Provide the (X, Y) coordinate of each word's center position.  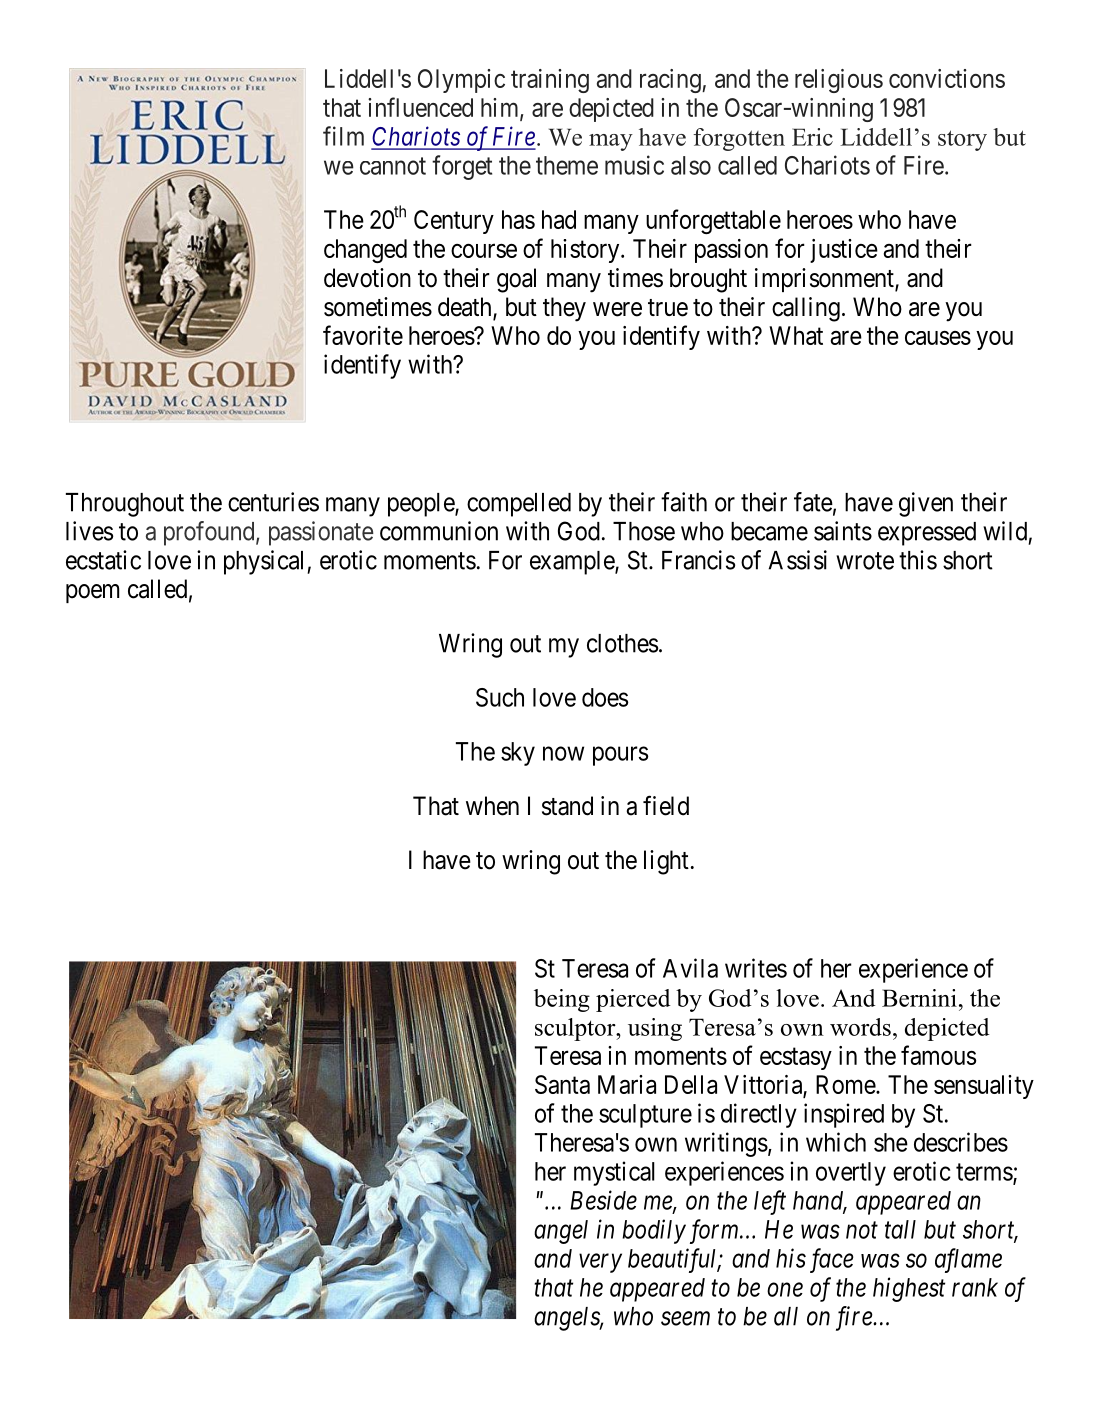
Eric (812, 137)
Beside (603, 1200)
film (343, 136)
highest (909, 1289)
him (501, 108)
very (600, 1263)
